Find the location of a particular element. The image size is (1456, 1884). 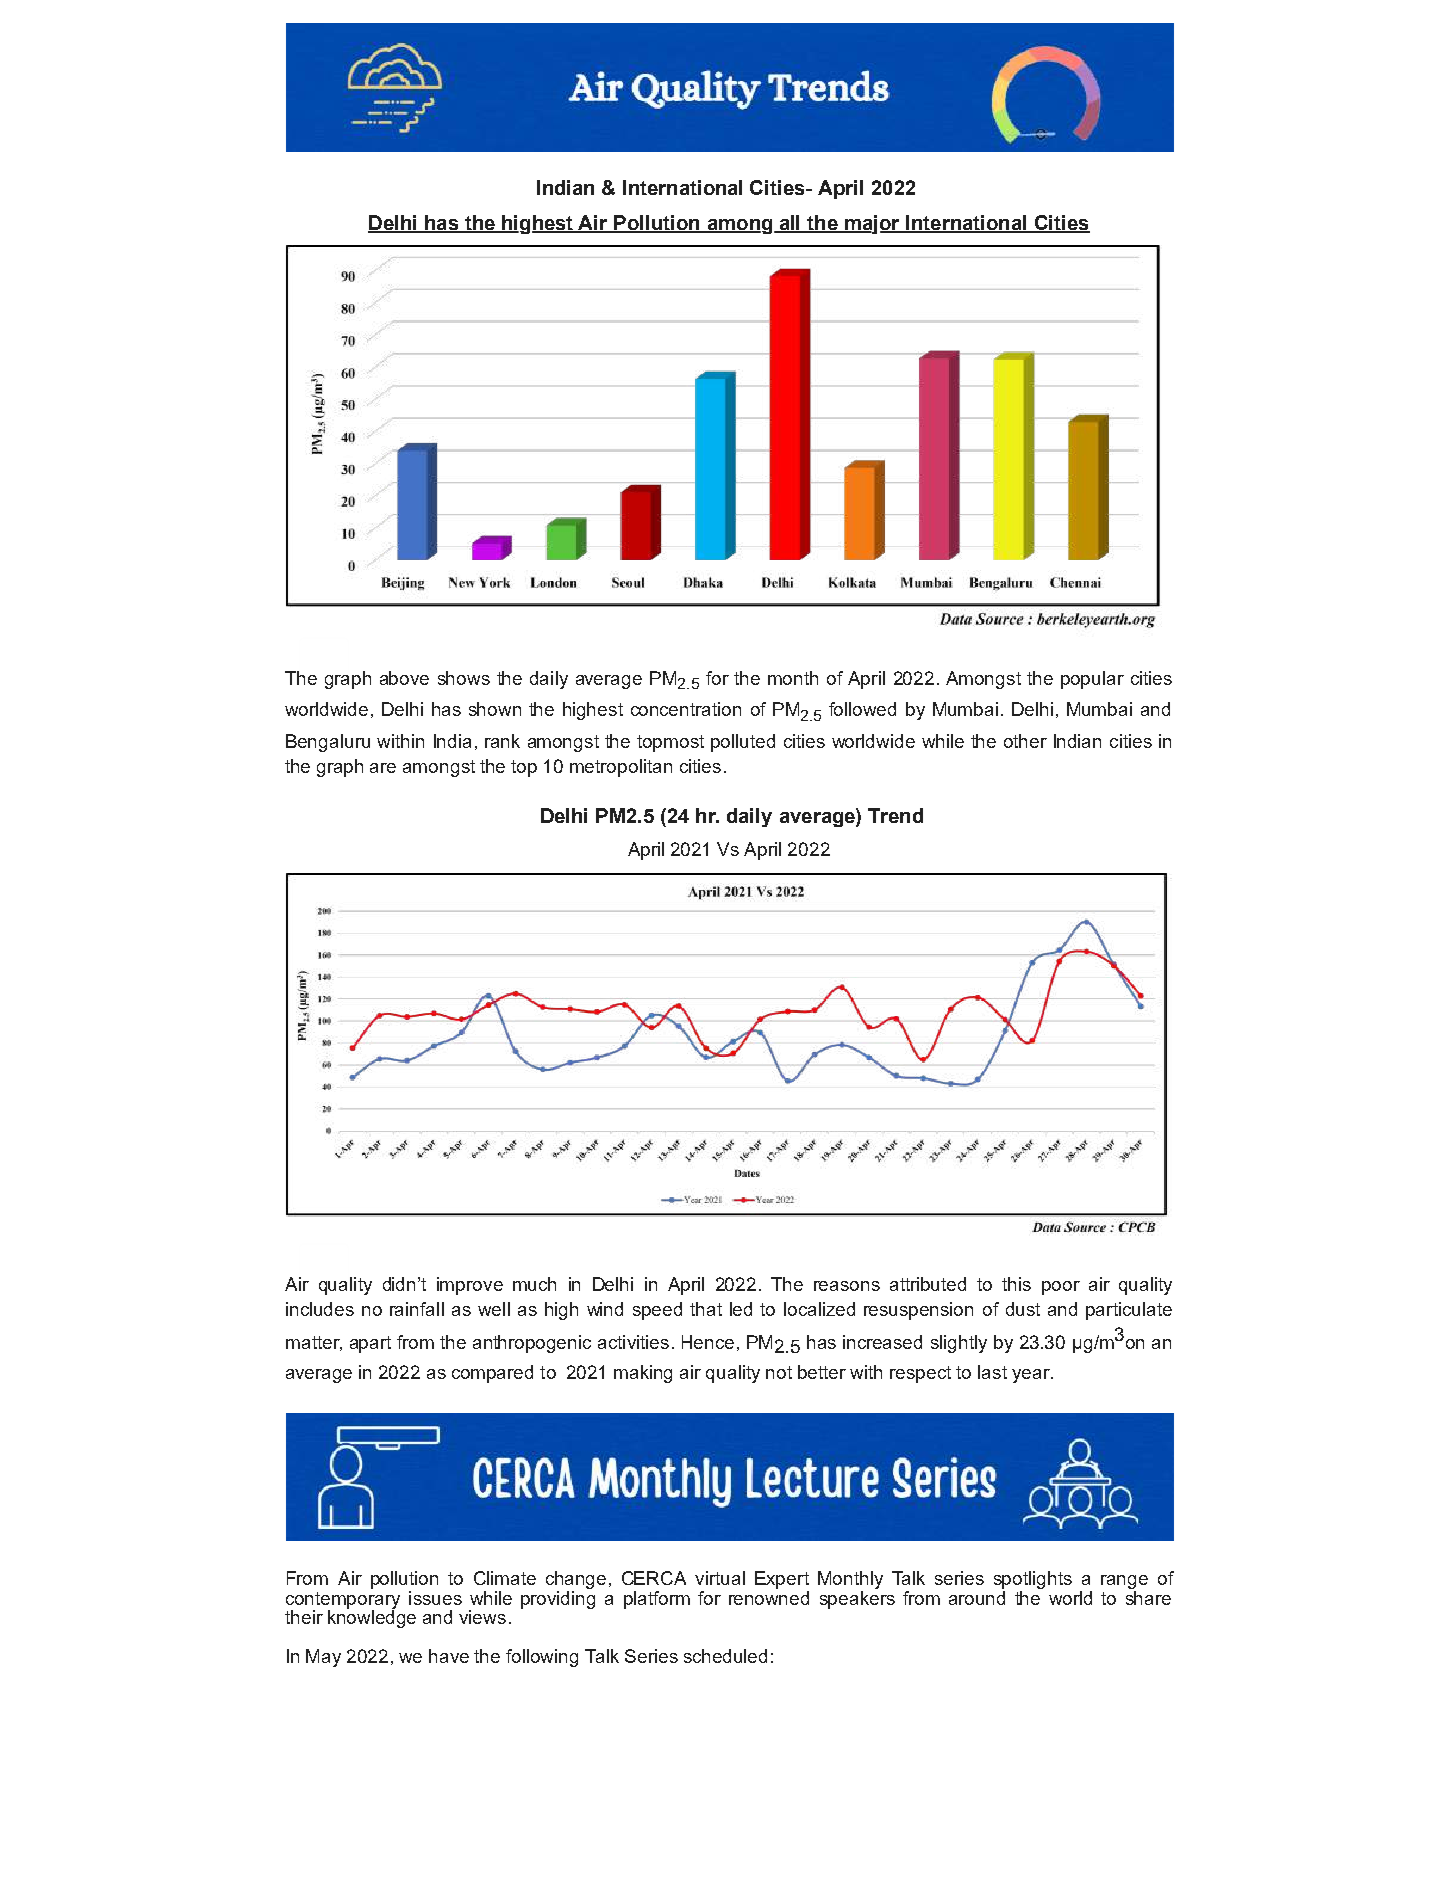

concentration is located at coordinates (686, 709).
